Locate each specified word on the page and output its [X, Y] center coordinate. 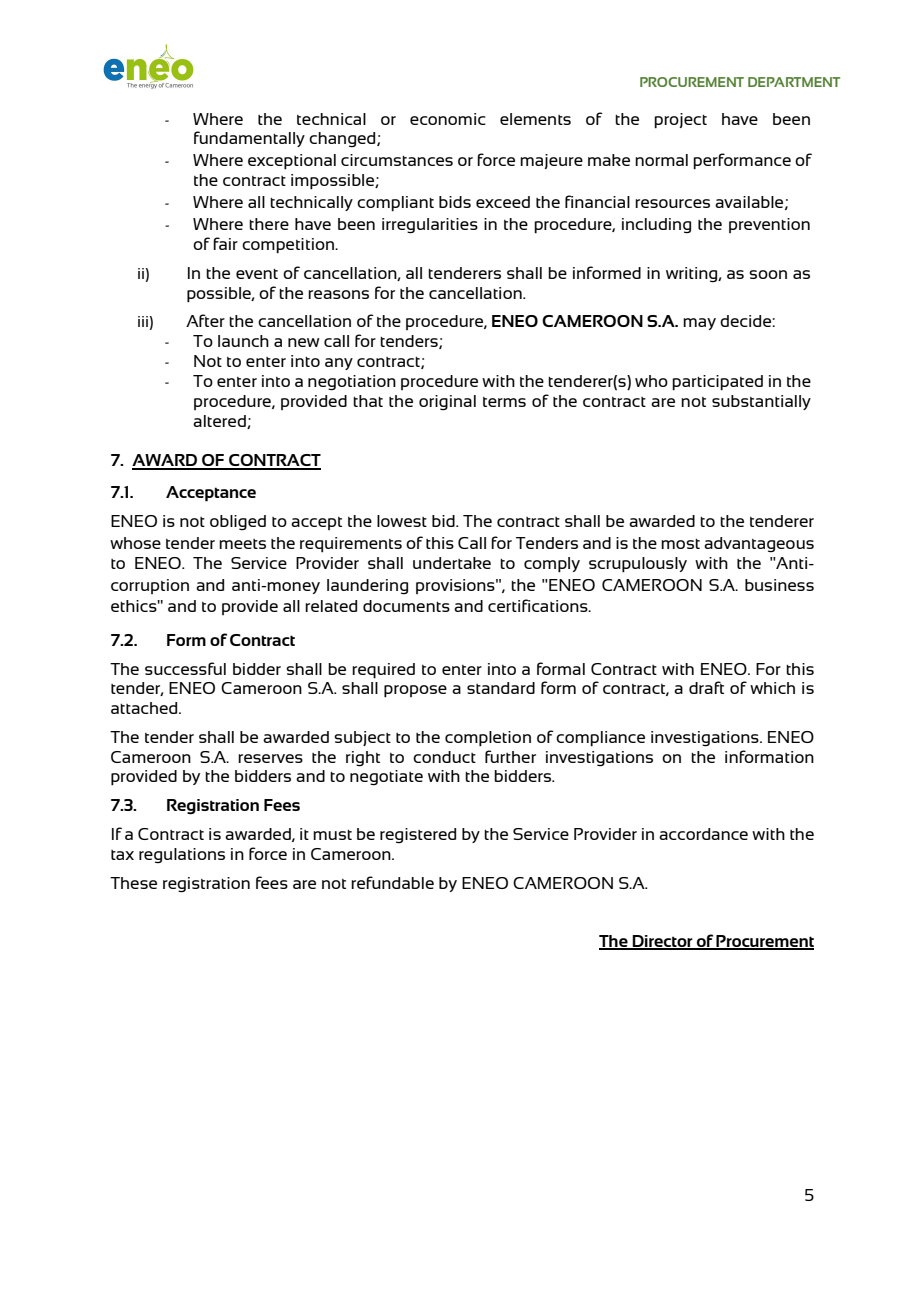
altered [220, 422]
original [447, 403]
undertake [452, 563]
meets [242, 544]
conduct [444, 757]
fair [225, 243]
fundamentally [249, 139]
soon [768, 274]
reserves [270, 758]
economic [448, 119]
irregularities [430, 226]
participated [717, 383]
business [779, 585]
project [680, 121]
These [133, 883]
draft [706, 687]
